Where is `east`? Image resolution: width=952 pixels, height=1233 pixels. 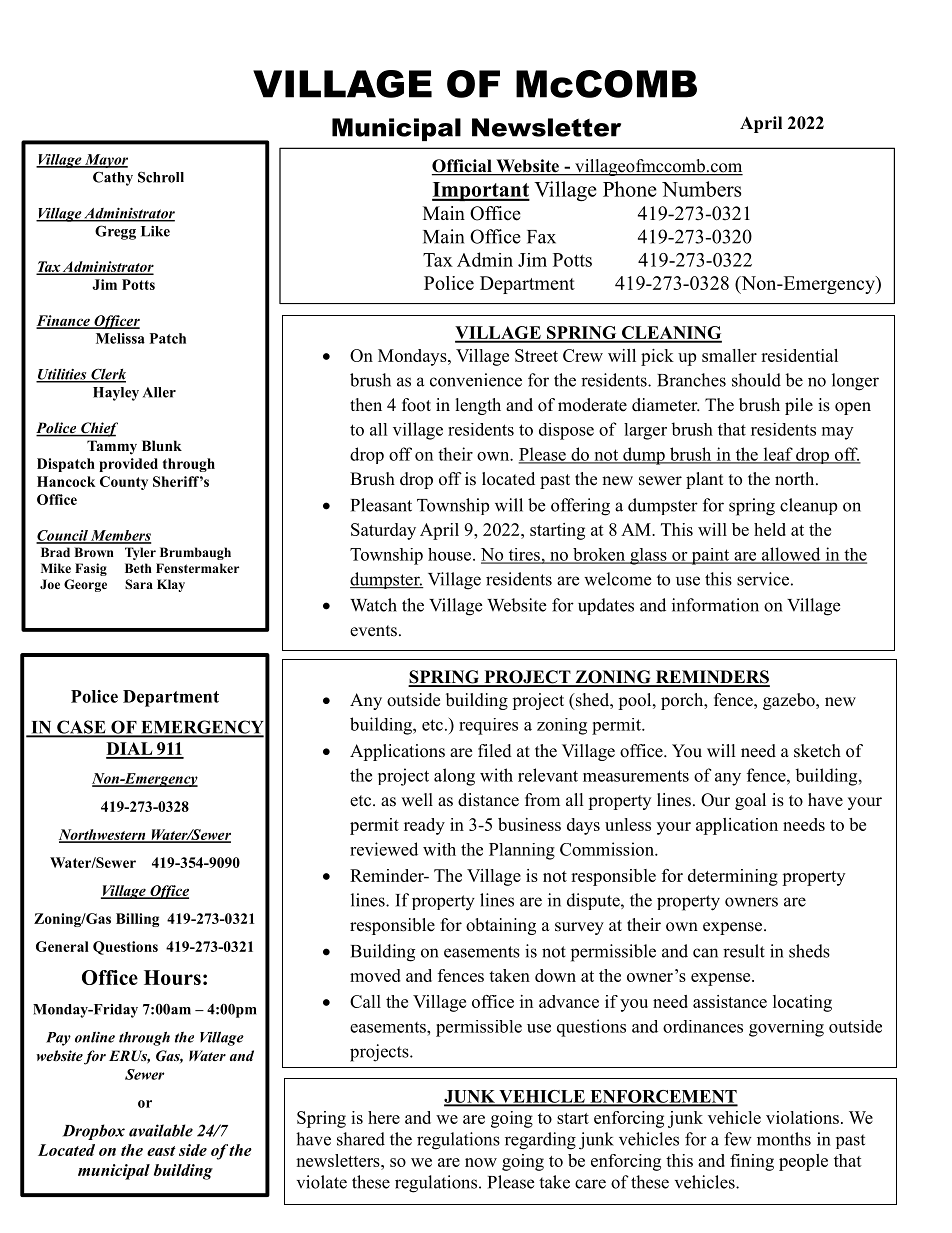 east is located at coordinates (161, 1151).
